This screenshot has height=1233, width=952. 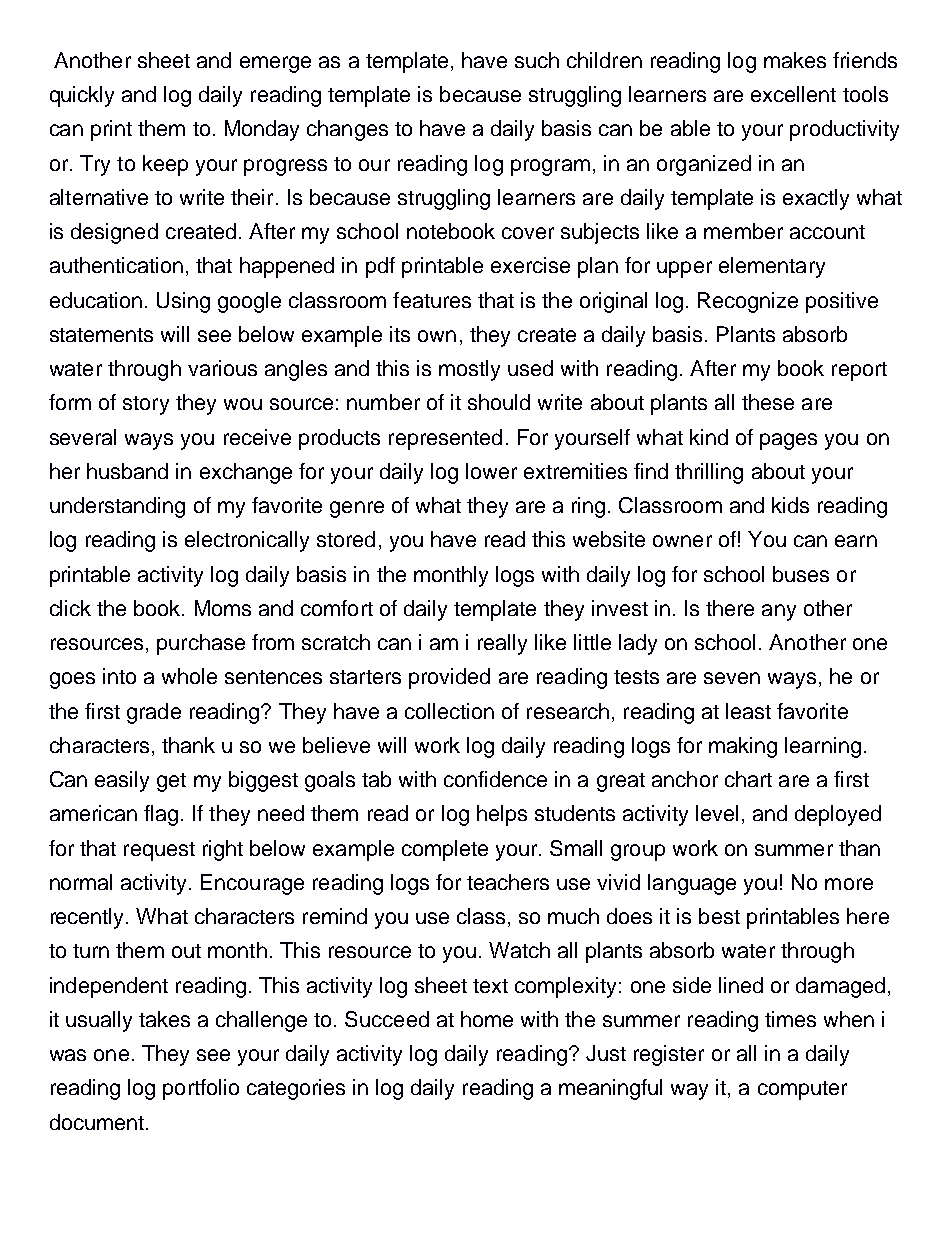 What do you see at coordinates (537, 60) in the screenshot?
I see `such` at bounding box center [537, 60].
